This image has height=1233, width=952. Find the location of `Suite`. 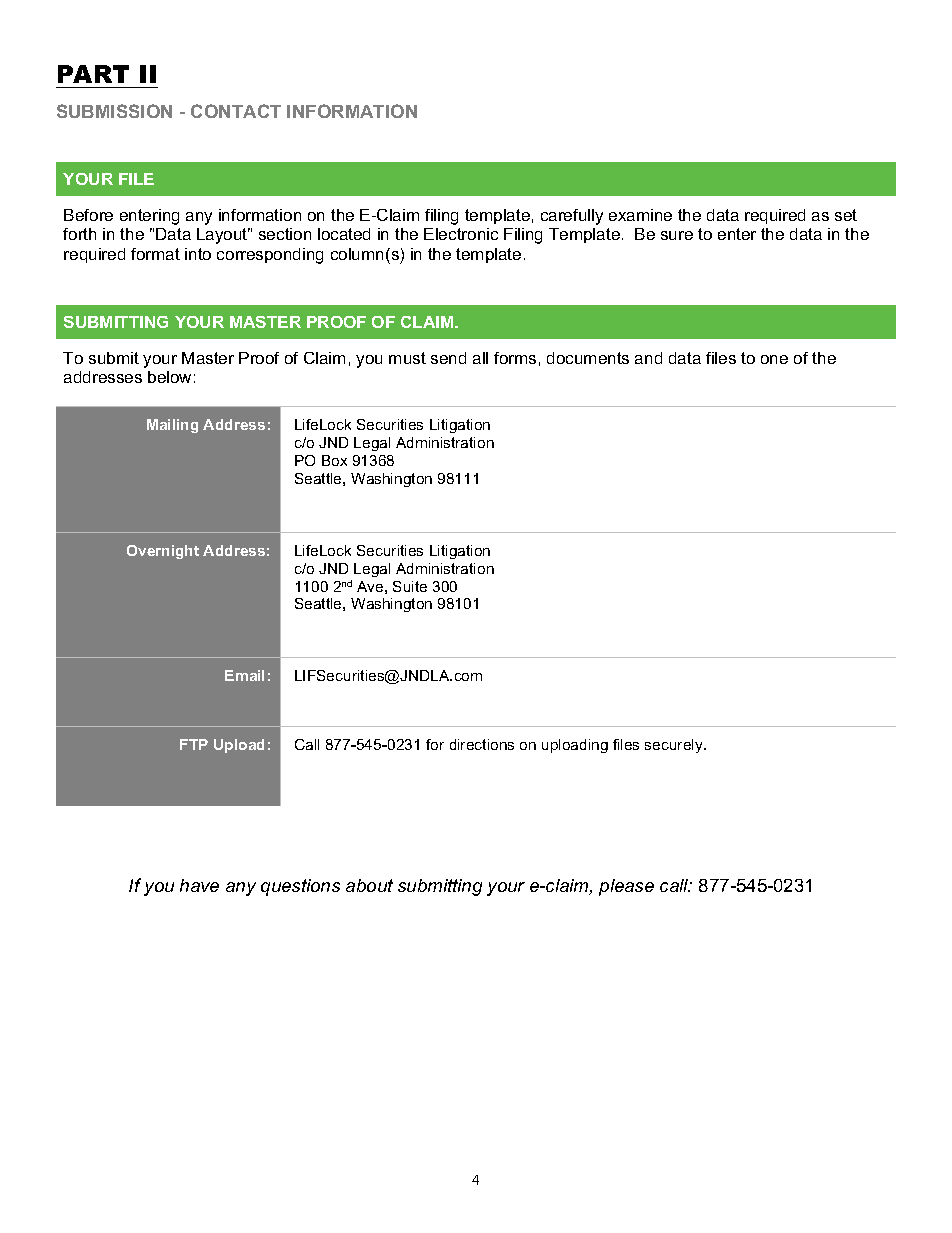

Suite is located at coordinates (410, 586).
